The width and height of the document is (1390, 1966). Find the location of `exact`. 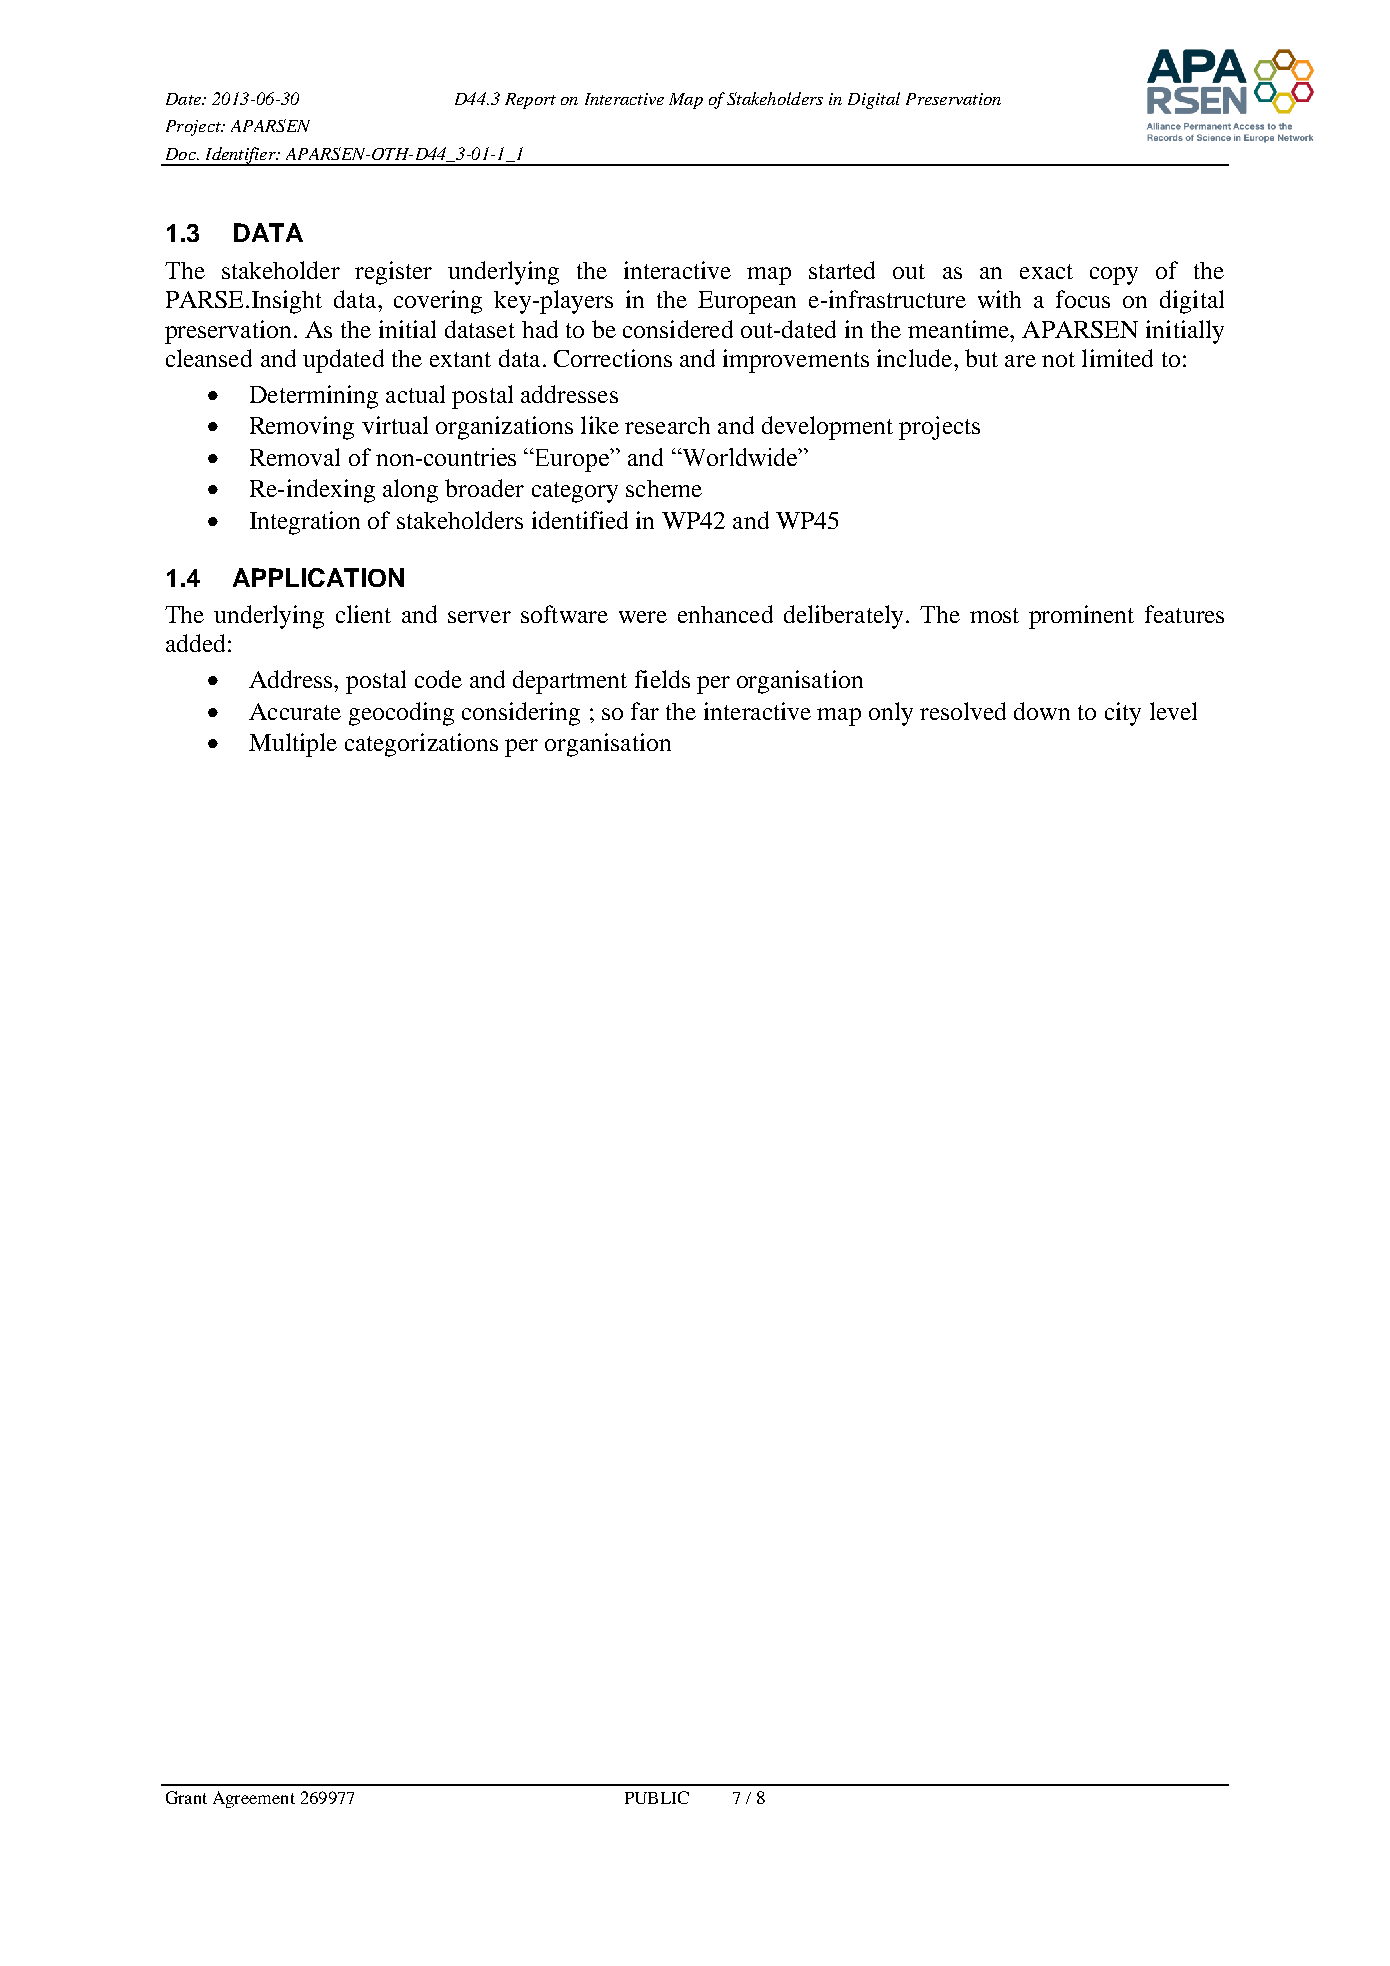

exact is located at coordinates (1046, 271).
